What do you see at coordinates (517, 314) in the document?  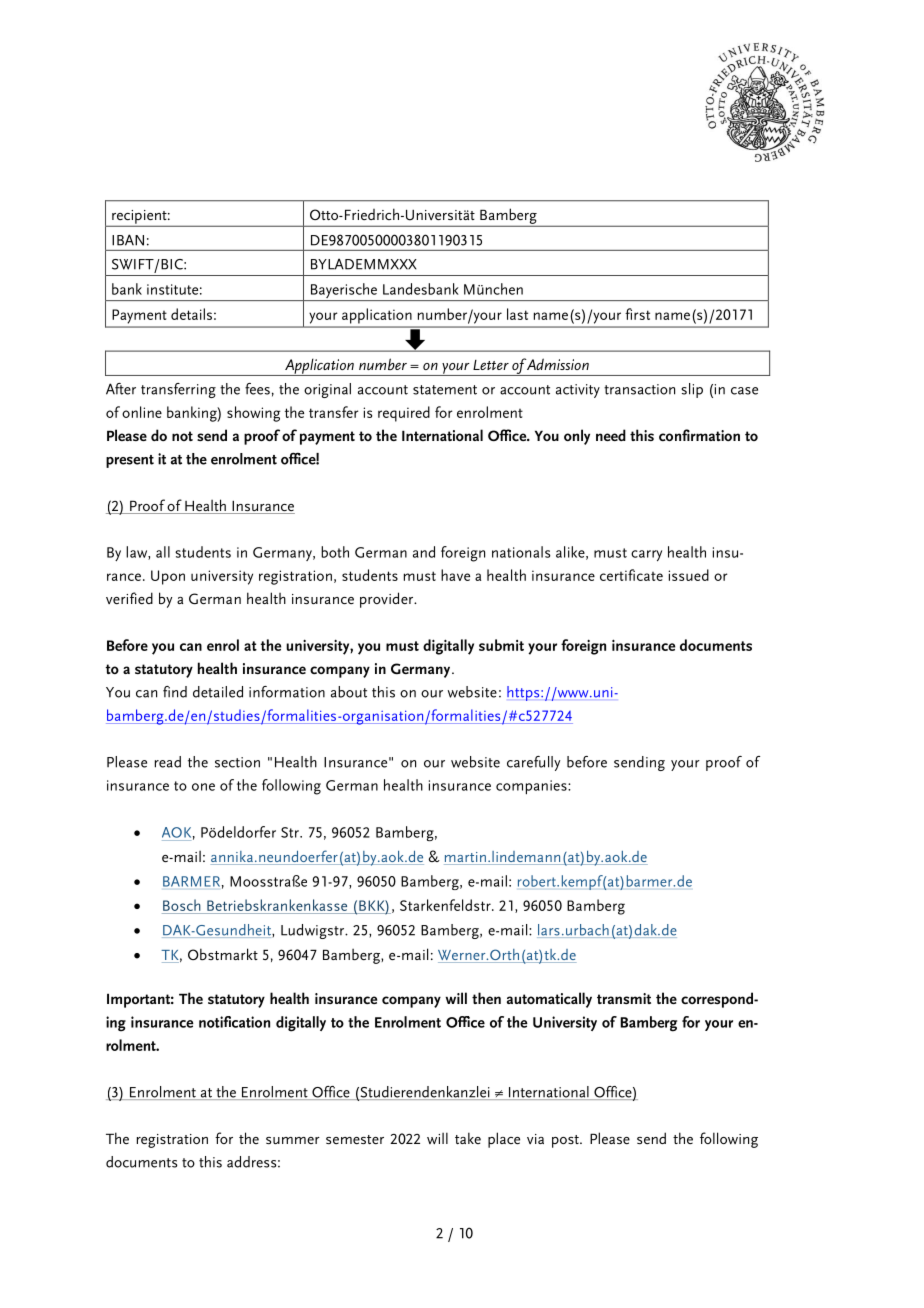 I see `last` at bounding box center [517, 314].
